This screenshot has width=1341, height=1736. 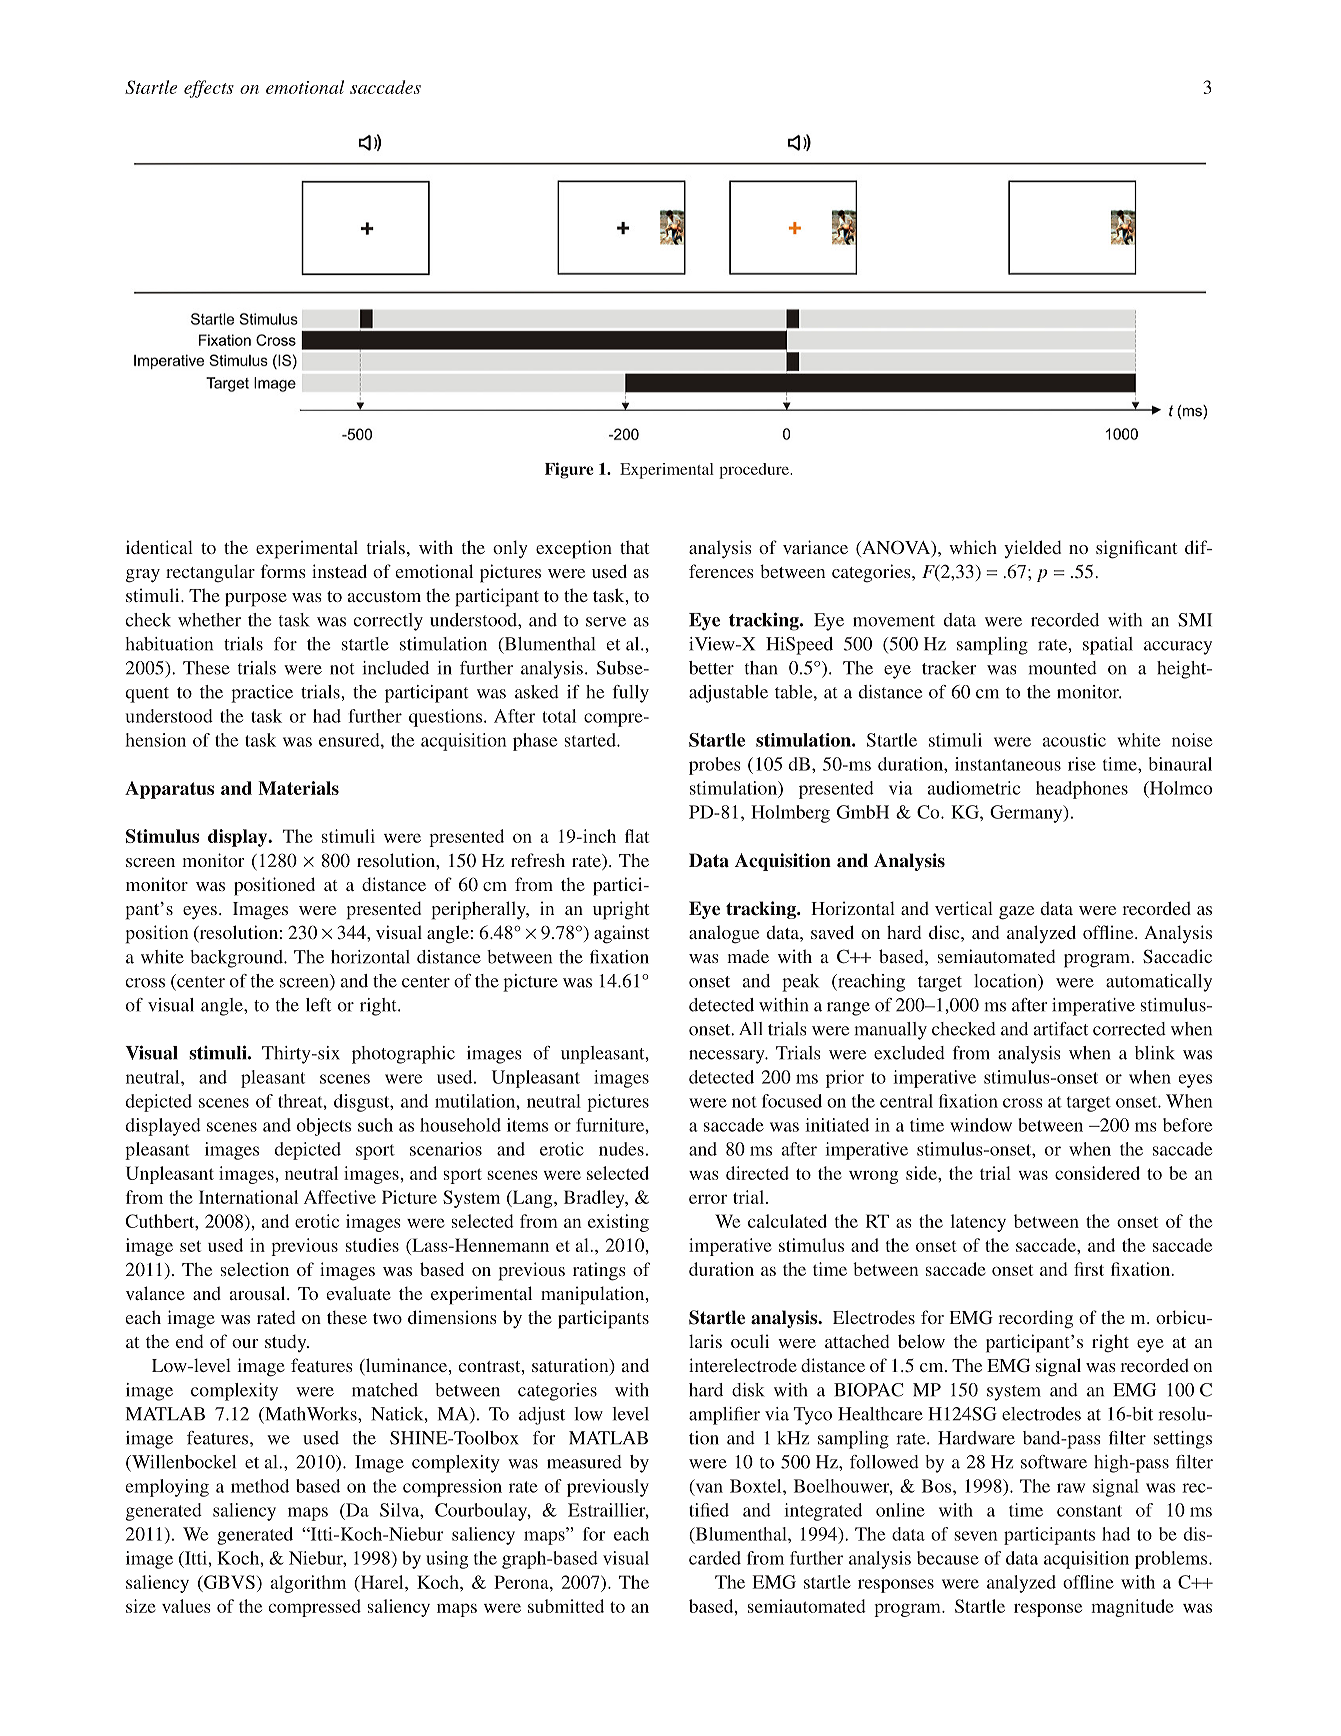 I want to click on algorithm, so click(x=308, y=1584).
